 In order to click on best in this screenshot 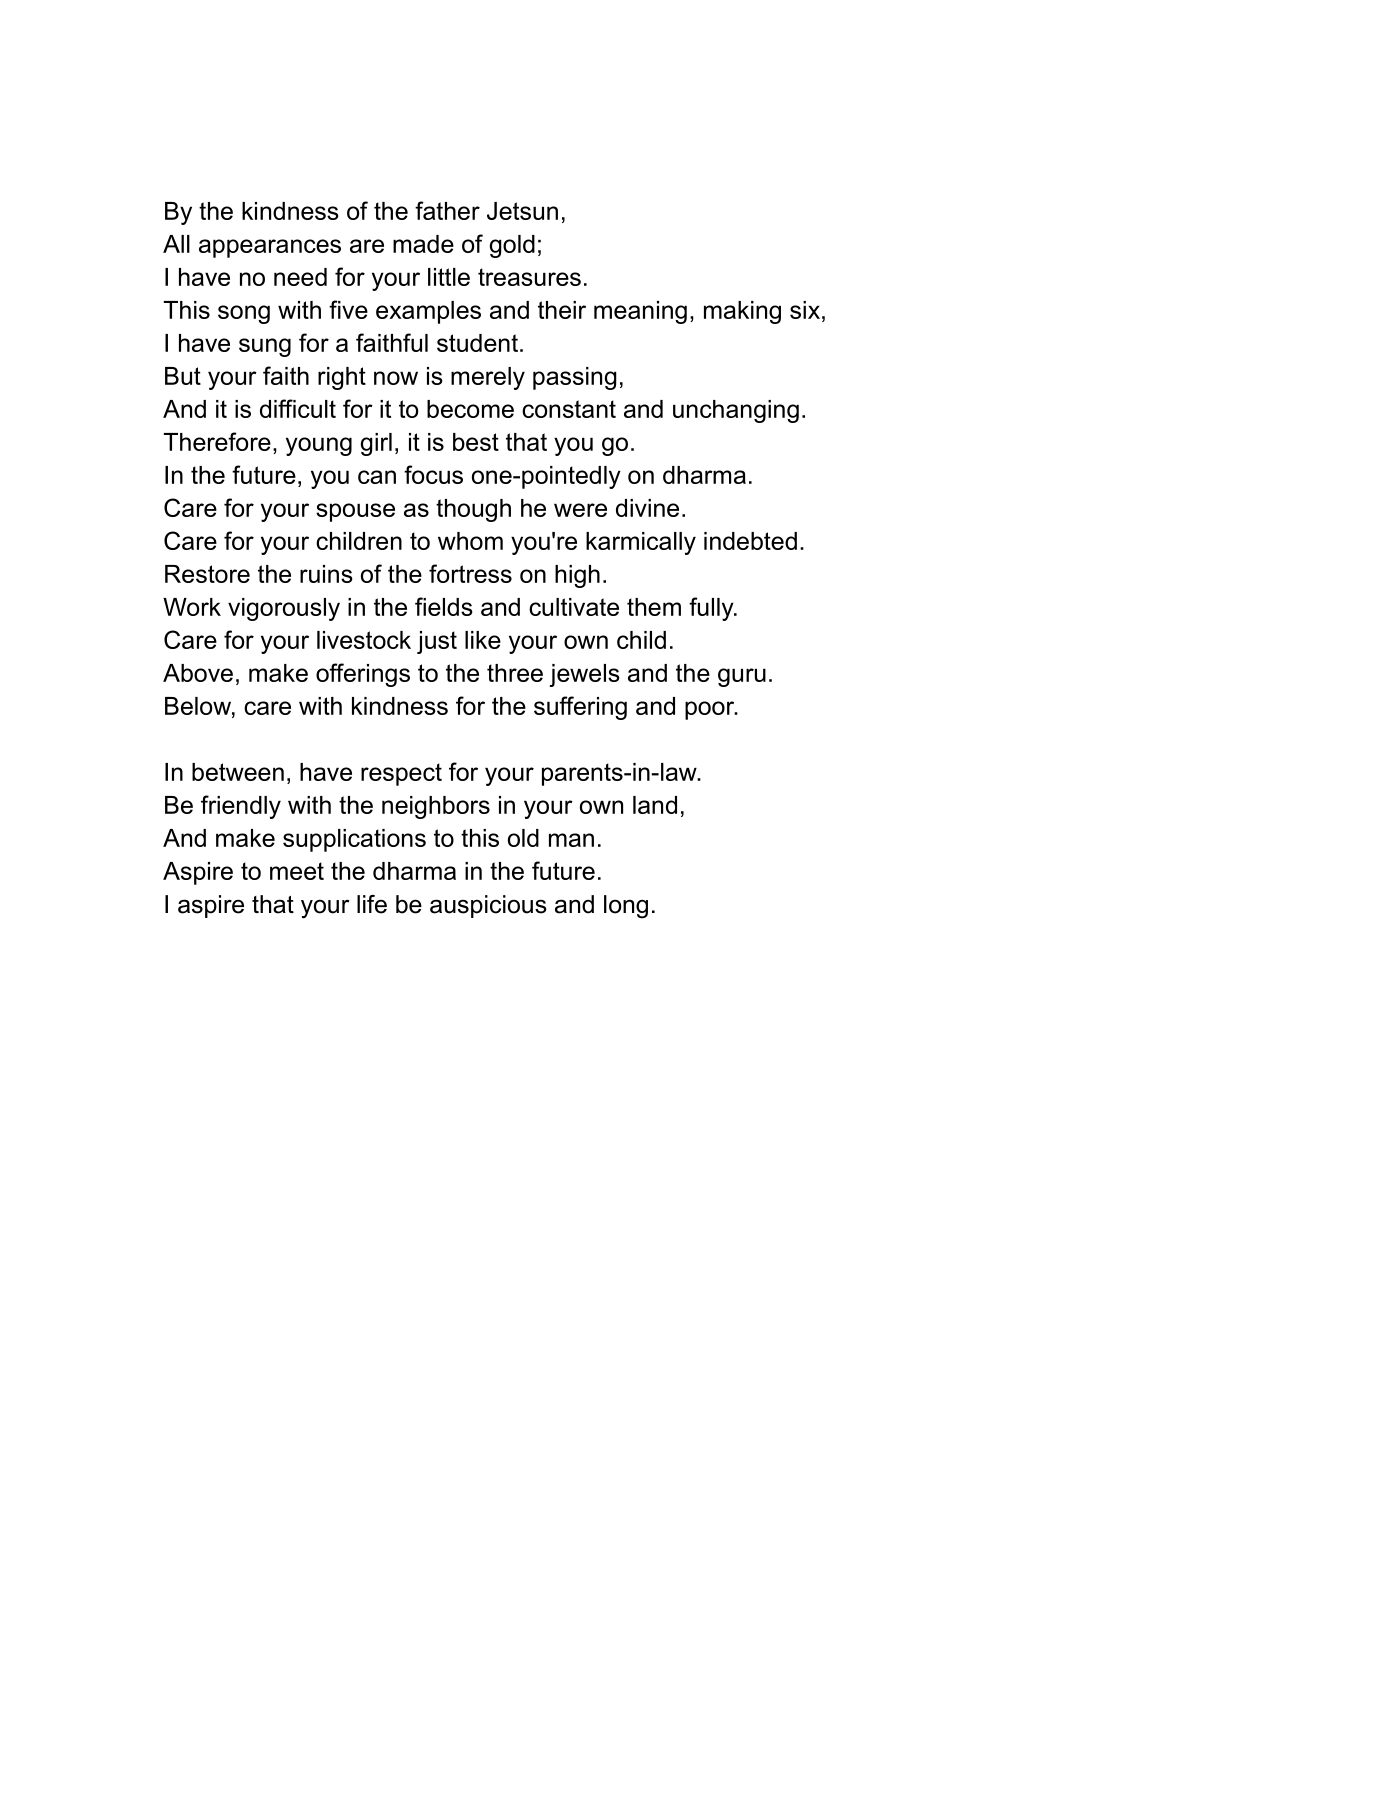, I will do `click(476, 442)`.
